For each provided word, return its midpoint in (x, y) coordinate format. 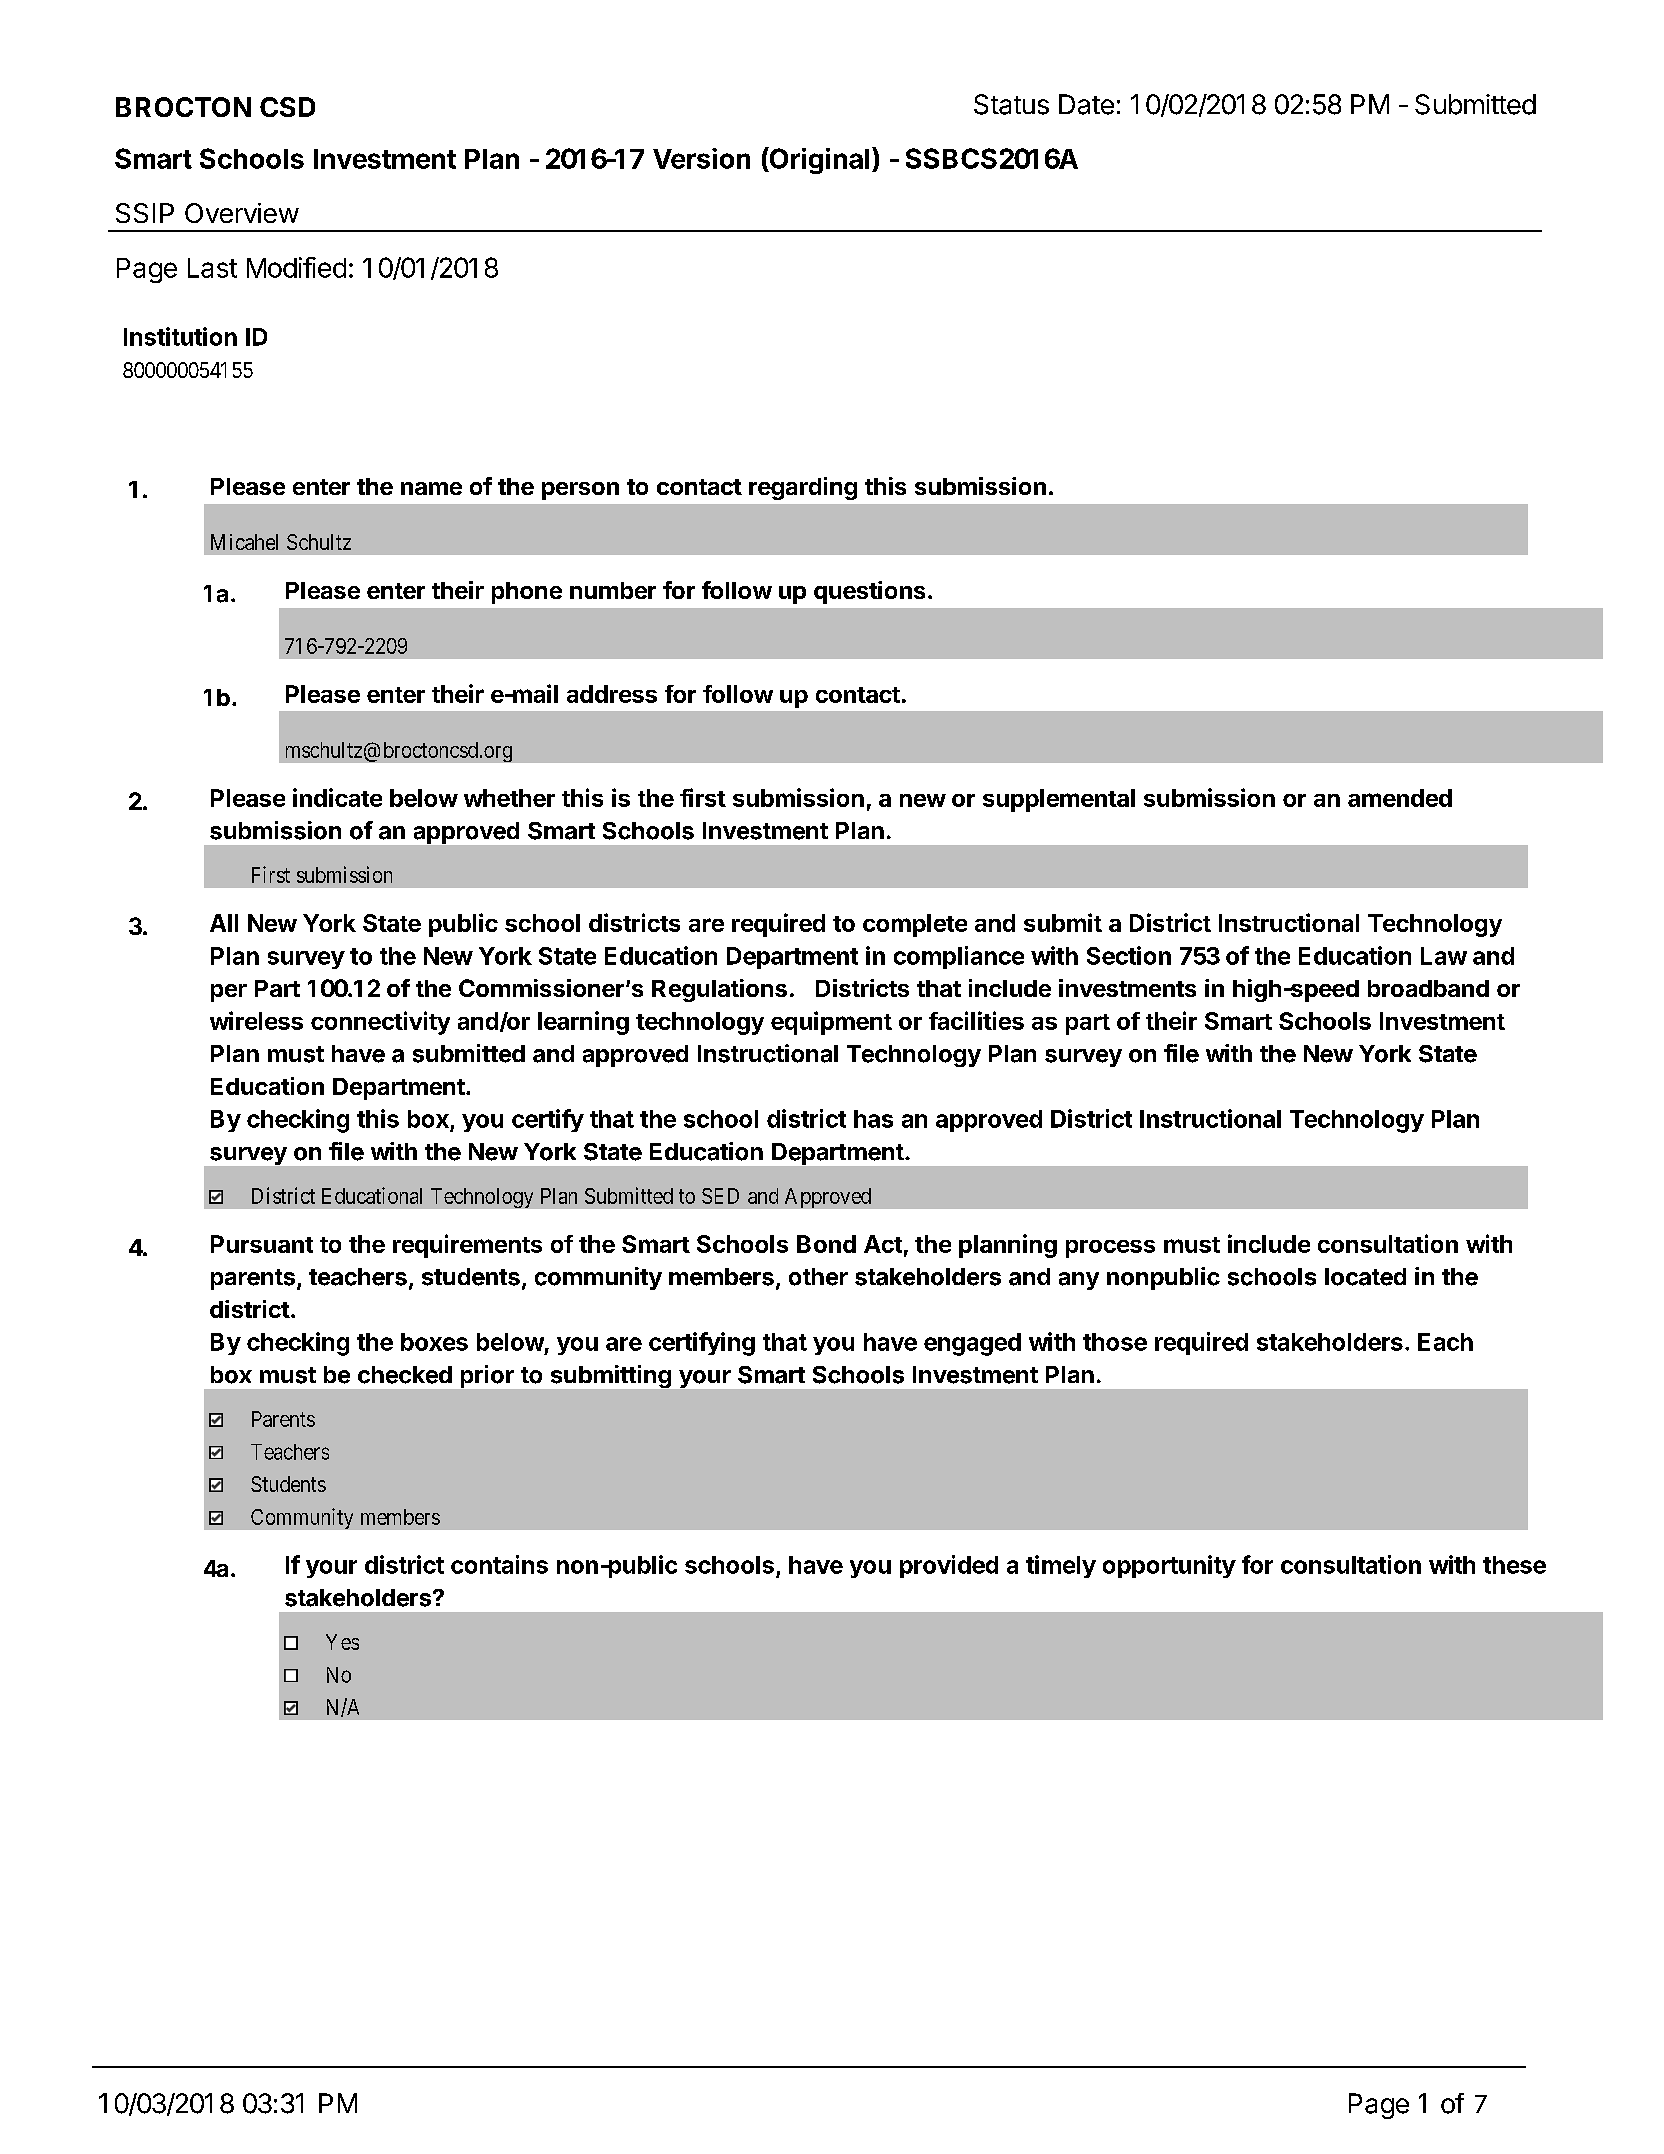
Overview (242, 213)
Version (701, 158)
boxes (434, 1342)
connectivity (380, 1023)
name (431, 488)
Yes (342, 1642)
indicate (337, 797)
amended (1400, 798)
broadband (1428, 988)
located (1365, 1277)
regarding (803, 488)
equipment (831, 1023)
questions (869, 592)
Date (1086, 104)
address (612, 694)
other (818, 1277)
